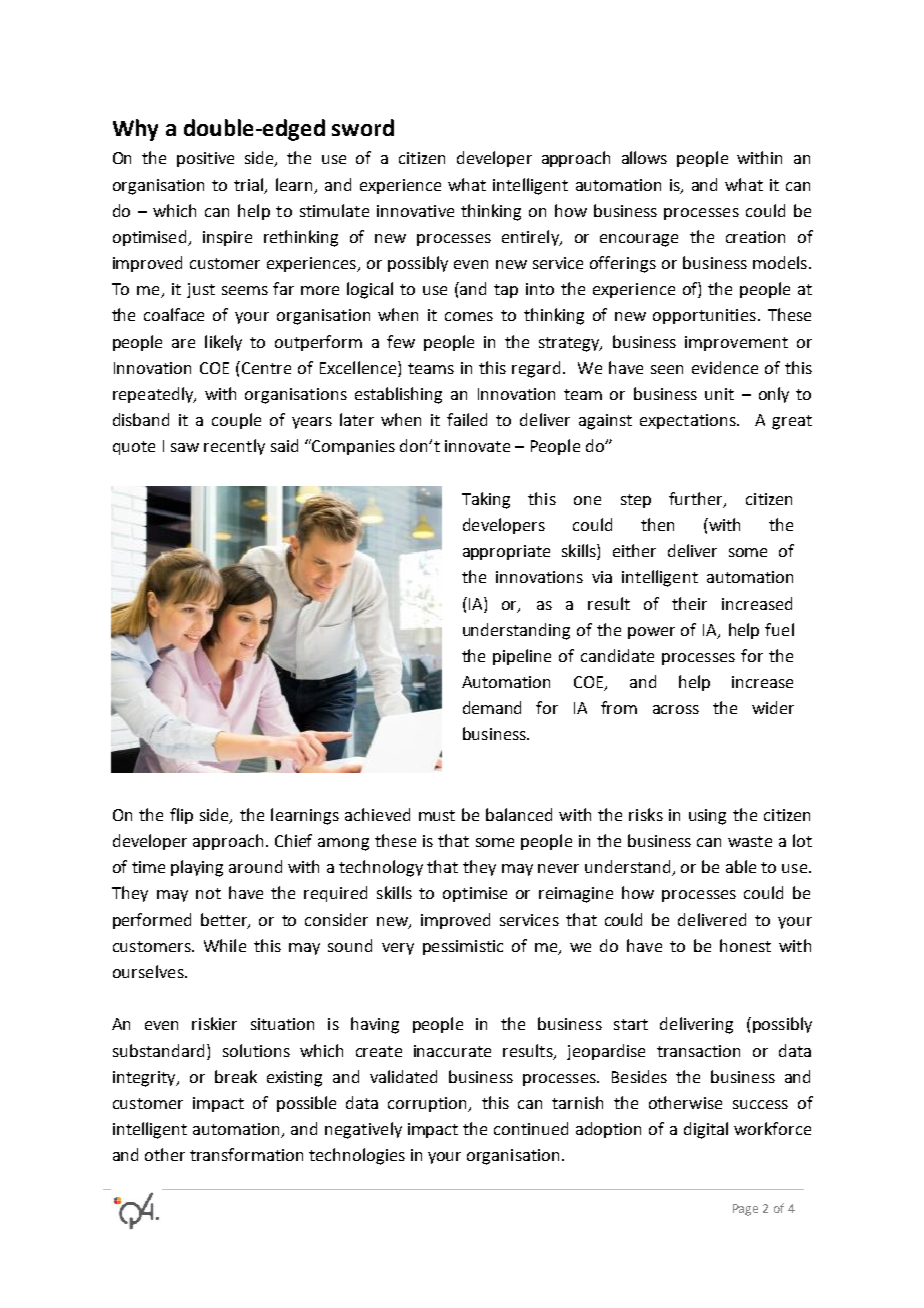  What do you see at coordinates (745, 945) in the image?
I see `honest` at bounding box center [745, 945].
